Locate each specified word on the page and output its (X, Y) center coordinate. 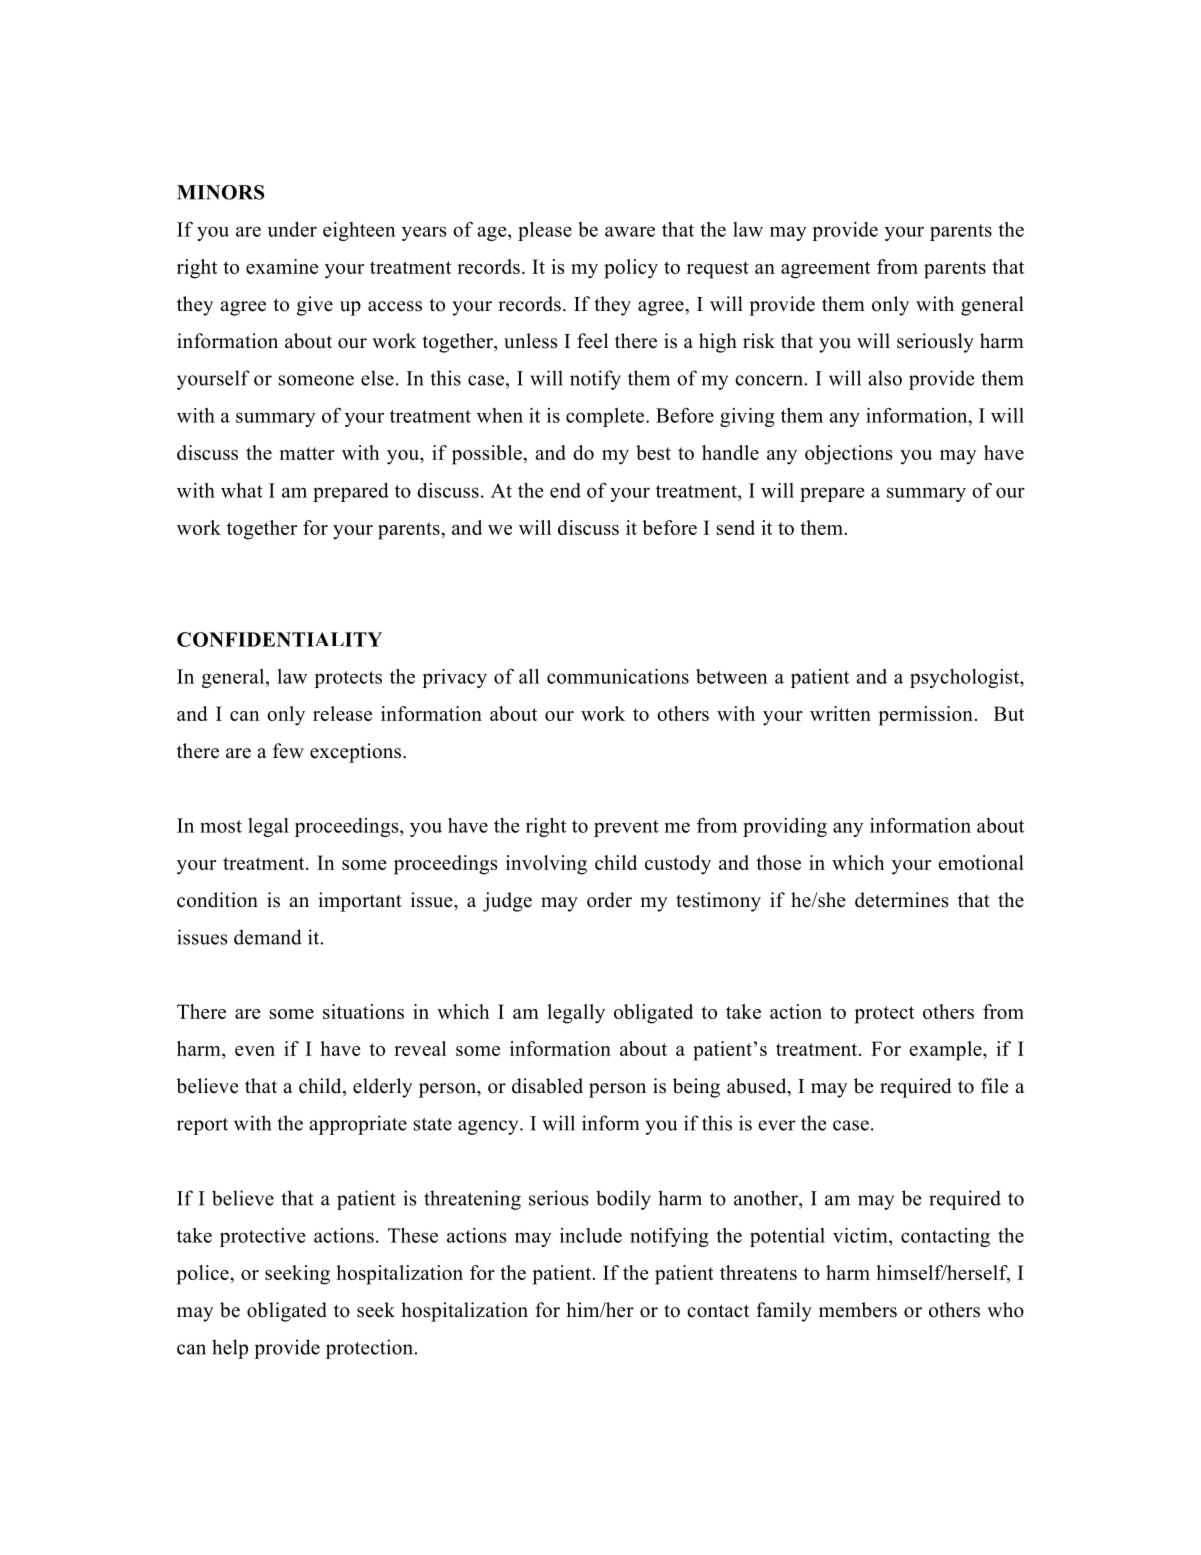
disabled (547, 1086)
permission (925, 716)
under (292, 229)
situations (363, 1011)
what (242, 490)
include (591, 1235)
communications (618, 676)
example (946, 1051)
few (288, 751)
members (858, 1310)
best (653, 452)
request (718, 270)
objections (848, 455)
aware (630, 231)
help (230, 1349)
